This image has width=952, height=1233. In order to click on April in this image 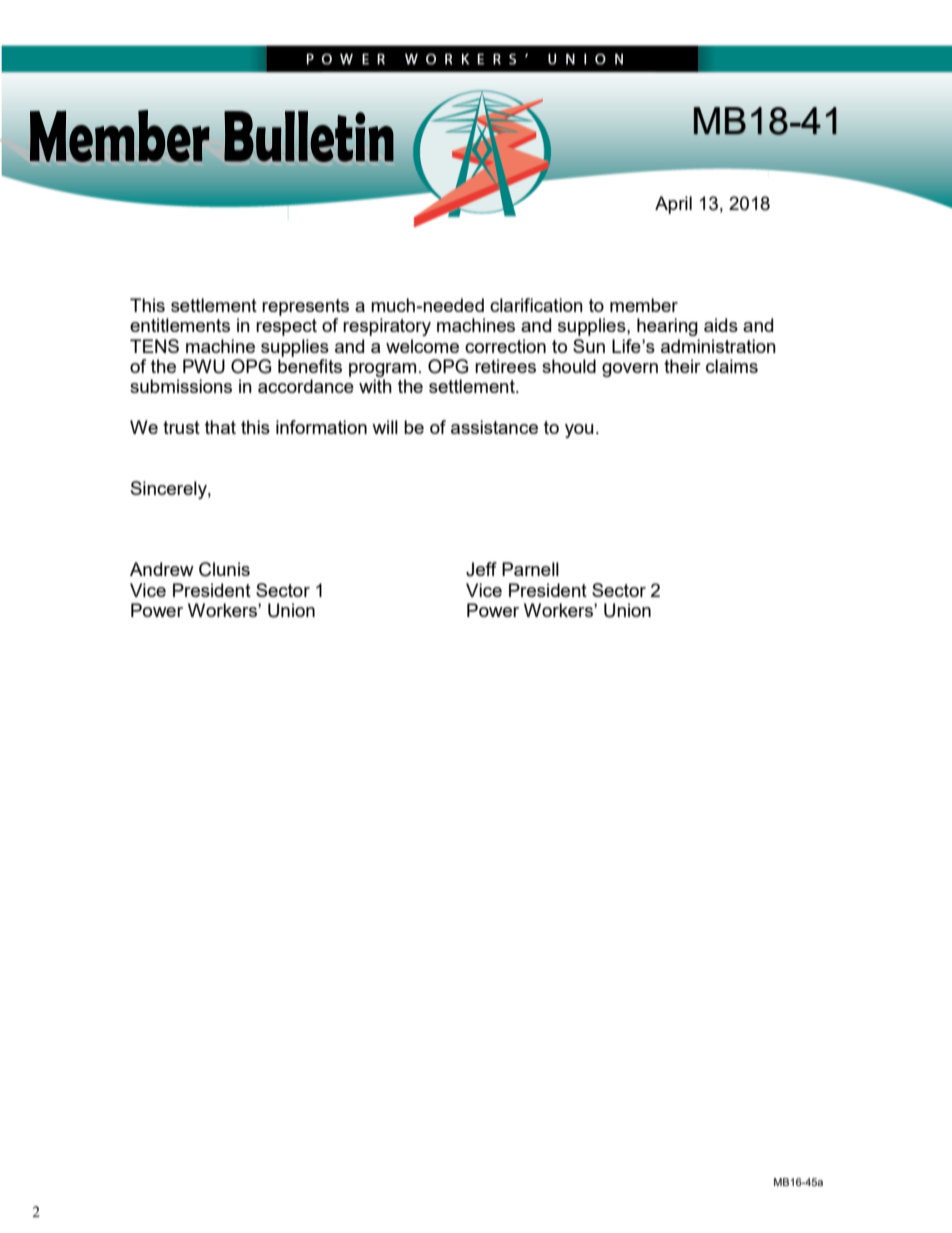, I will do `click(673, 205)`.
